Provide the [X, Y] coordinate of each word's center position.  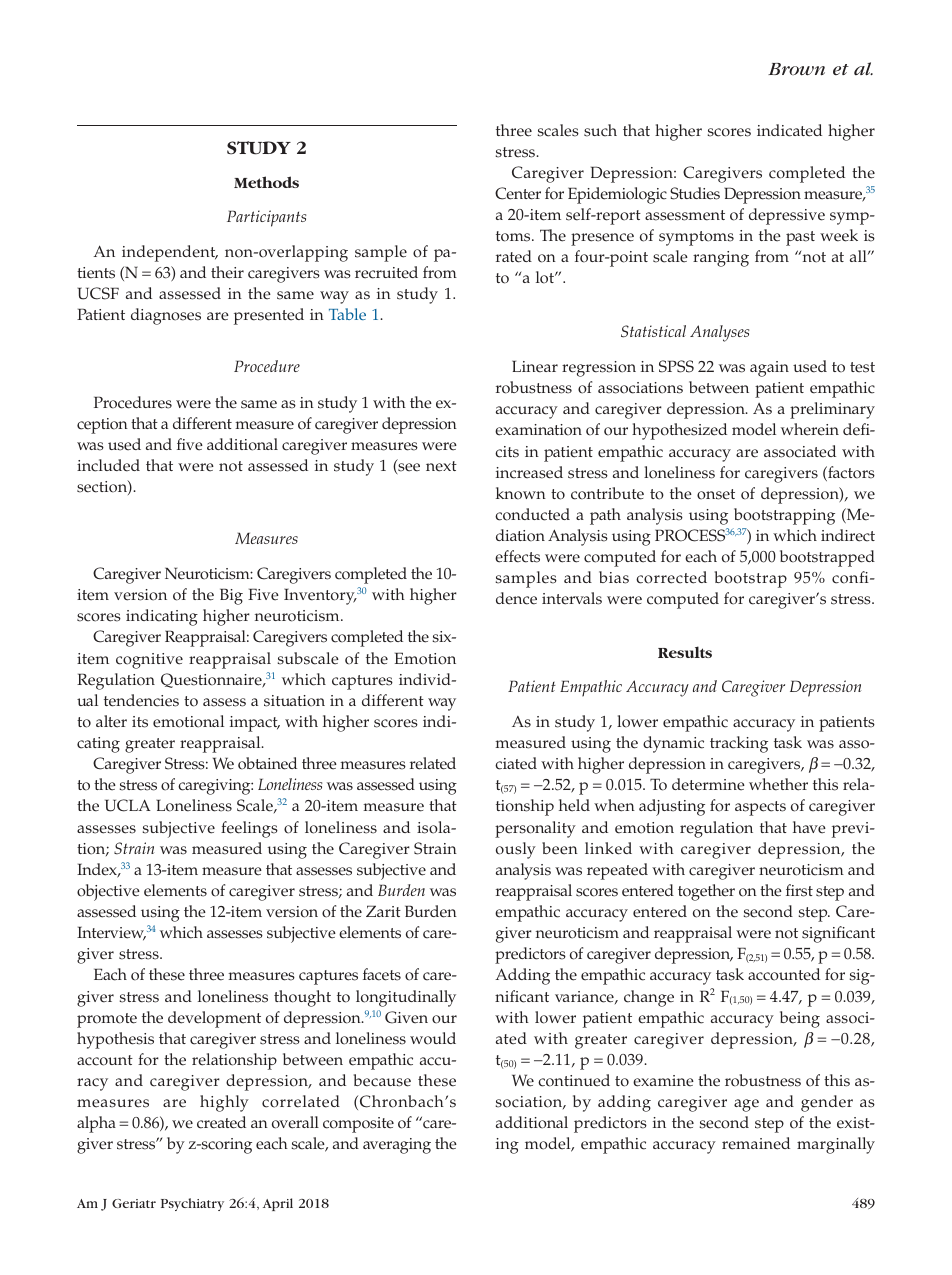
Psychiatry [192, 1204]
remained [756, 1143]
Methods [266, 182]
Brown [796, 69]
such [600, 130]
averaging [397, 1146]
